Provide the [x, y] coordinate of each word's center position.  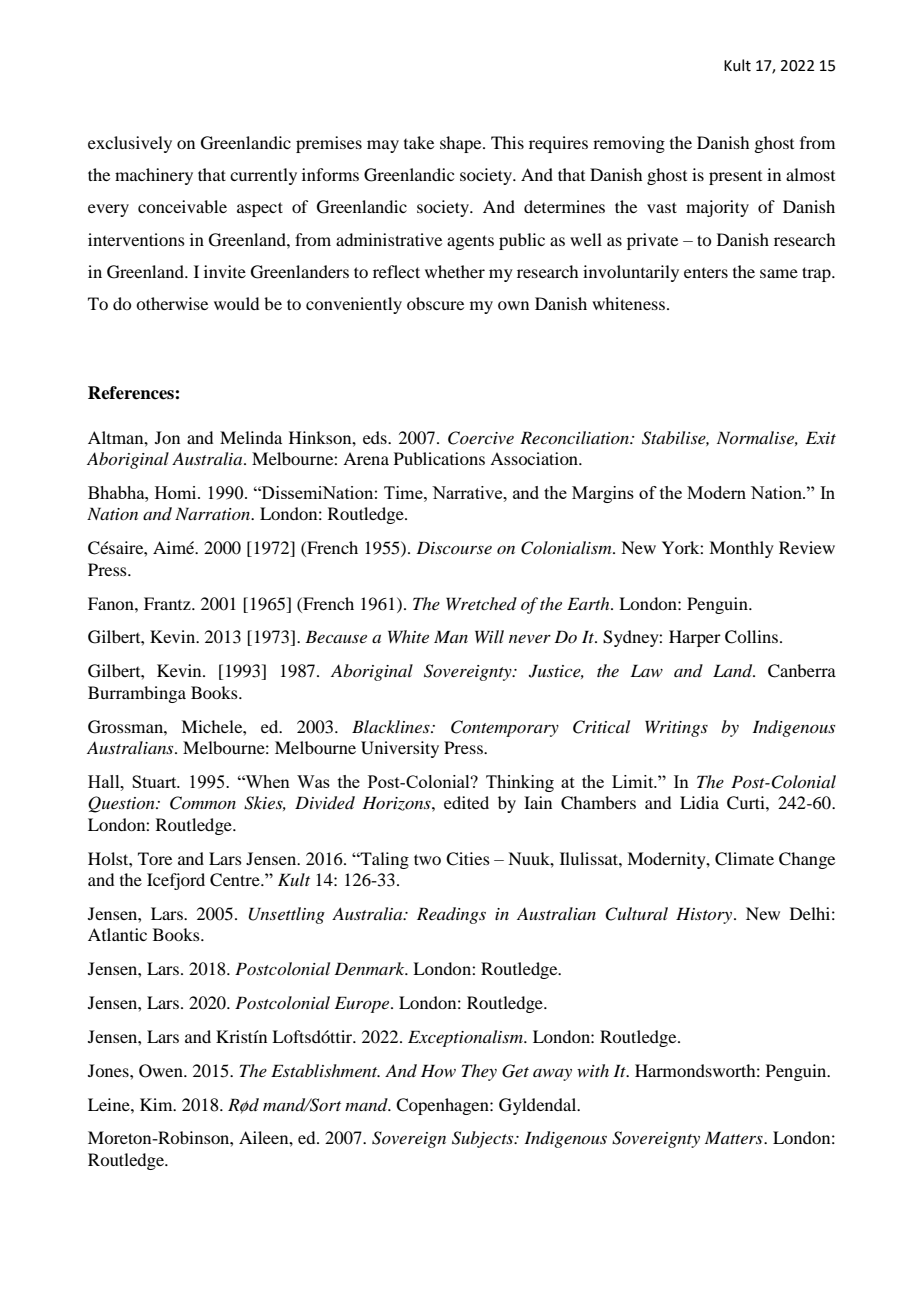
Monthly [741, 549]
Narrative [468, 492]
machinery [154, 176]
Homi [177, 492]
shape [462, 144]
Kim [157, 1104]
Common [203, 803]
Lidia [699, 802]
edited [466, 802]
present [735, 178]
